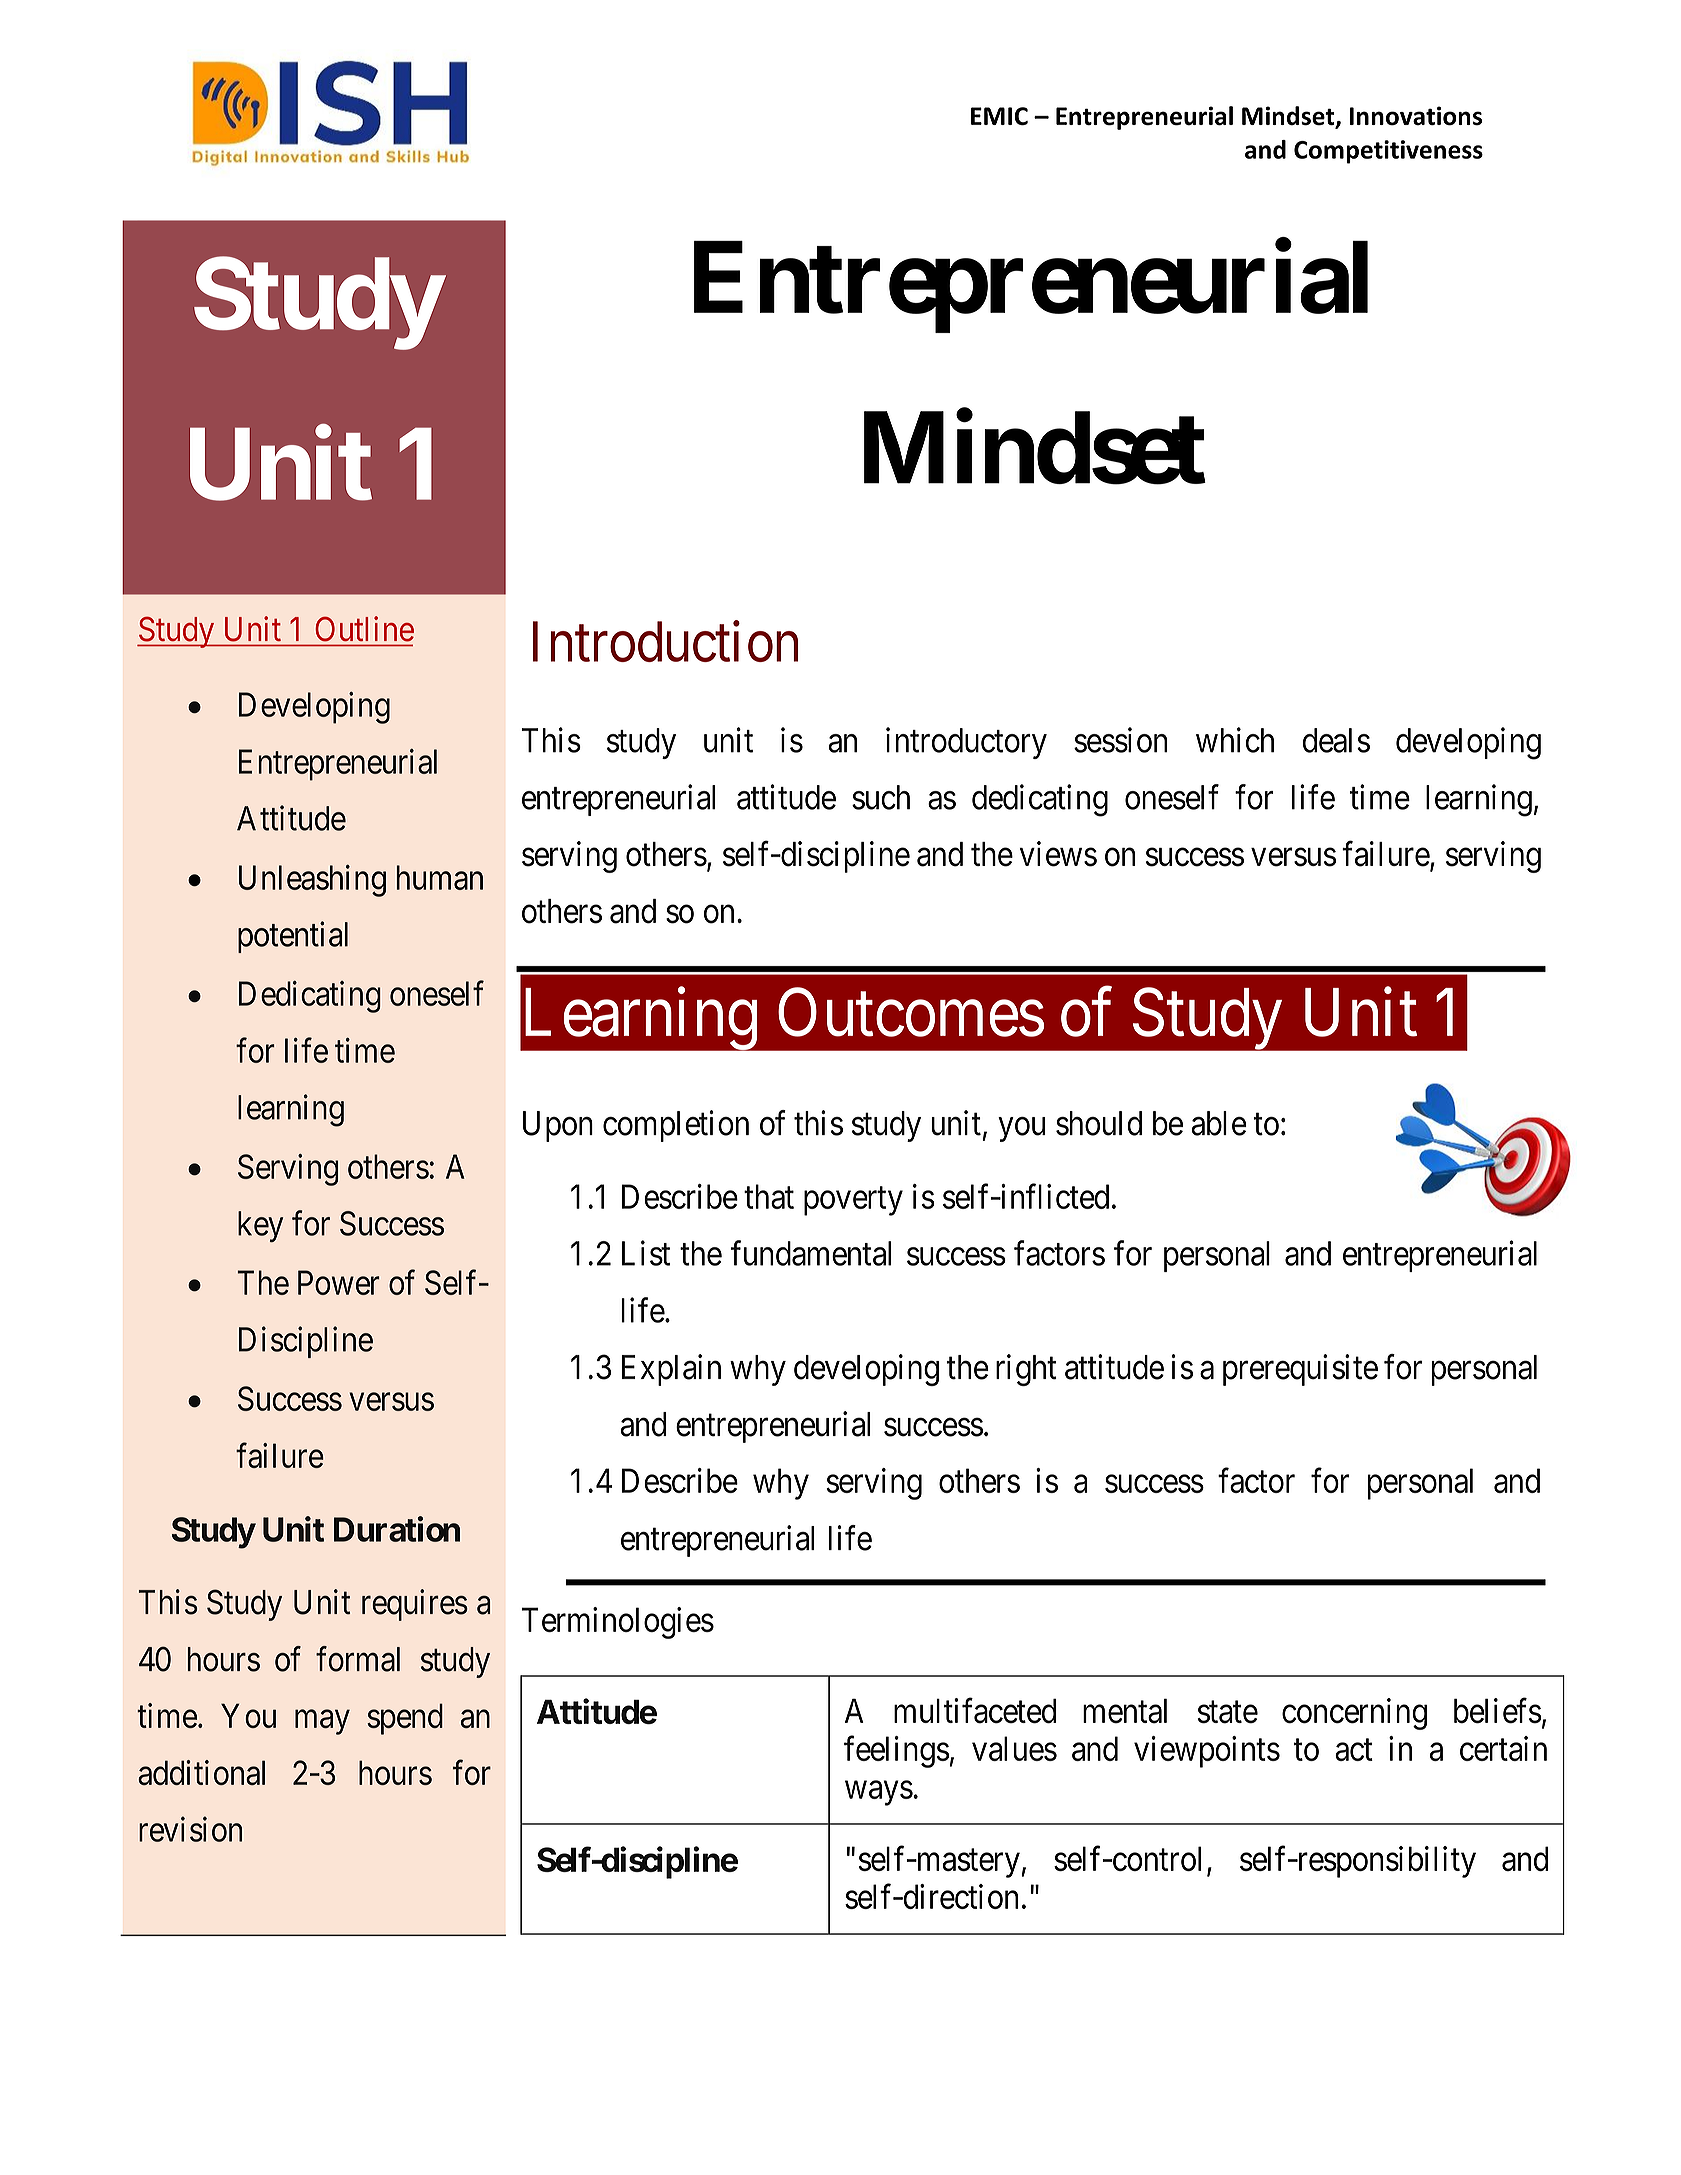 This screenshot has width=1681, height=2175. I want to click on able, so click(1219, 1123).
